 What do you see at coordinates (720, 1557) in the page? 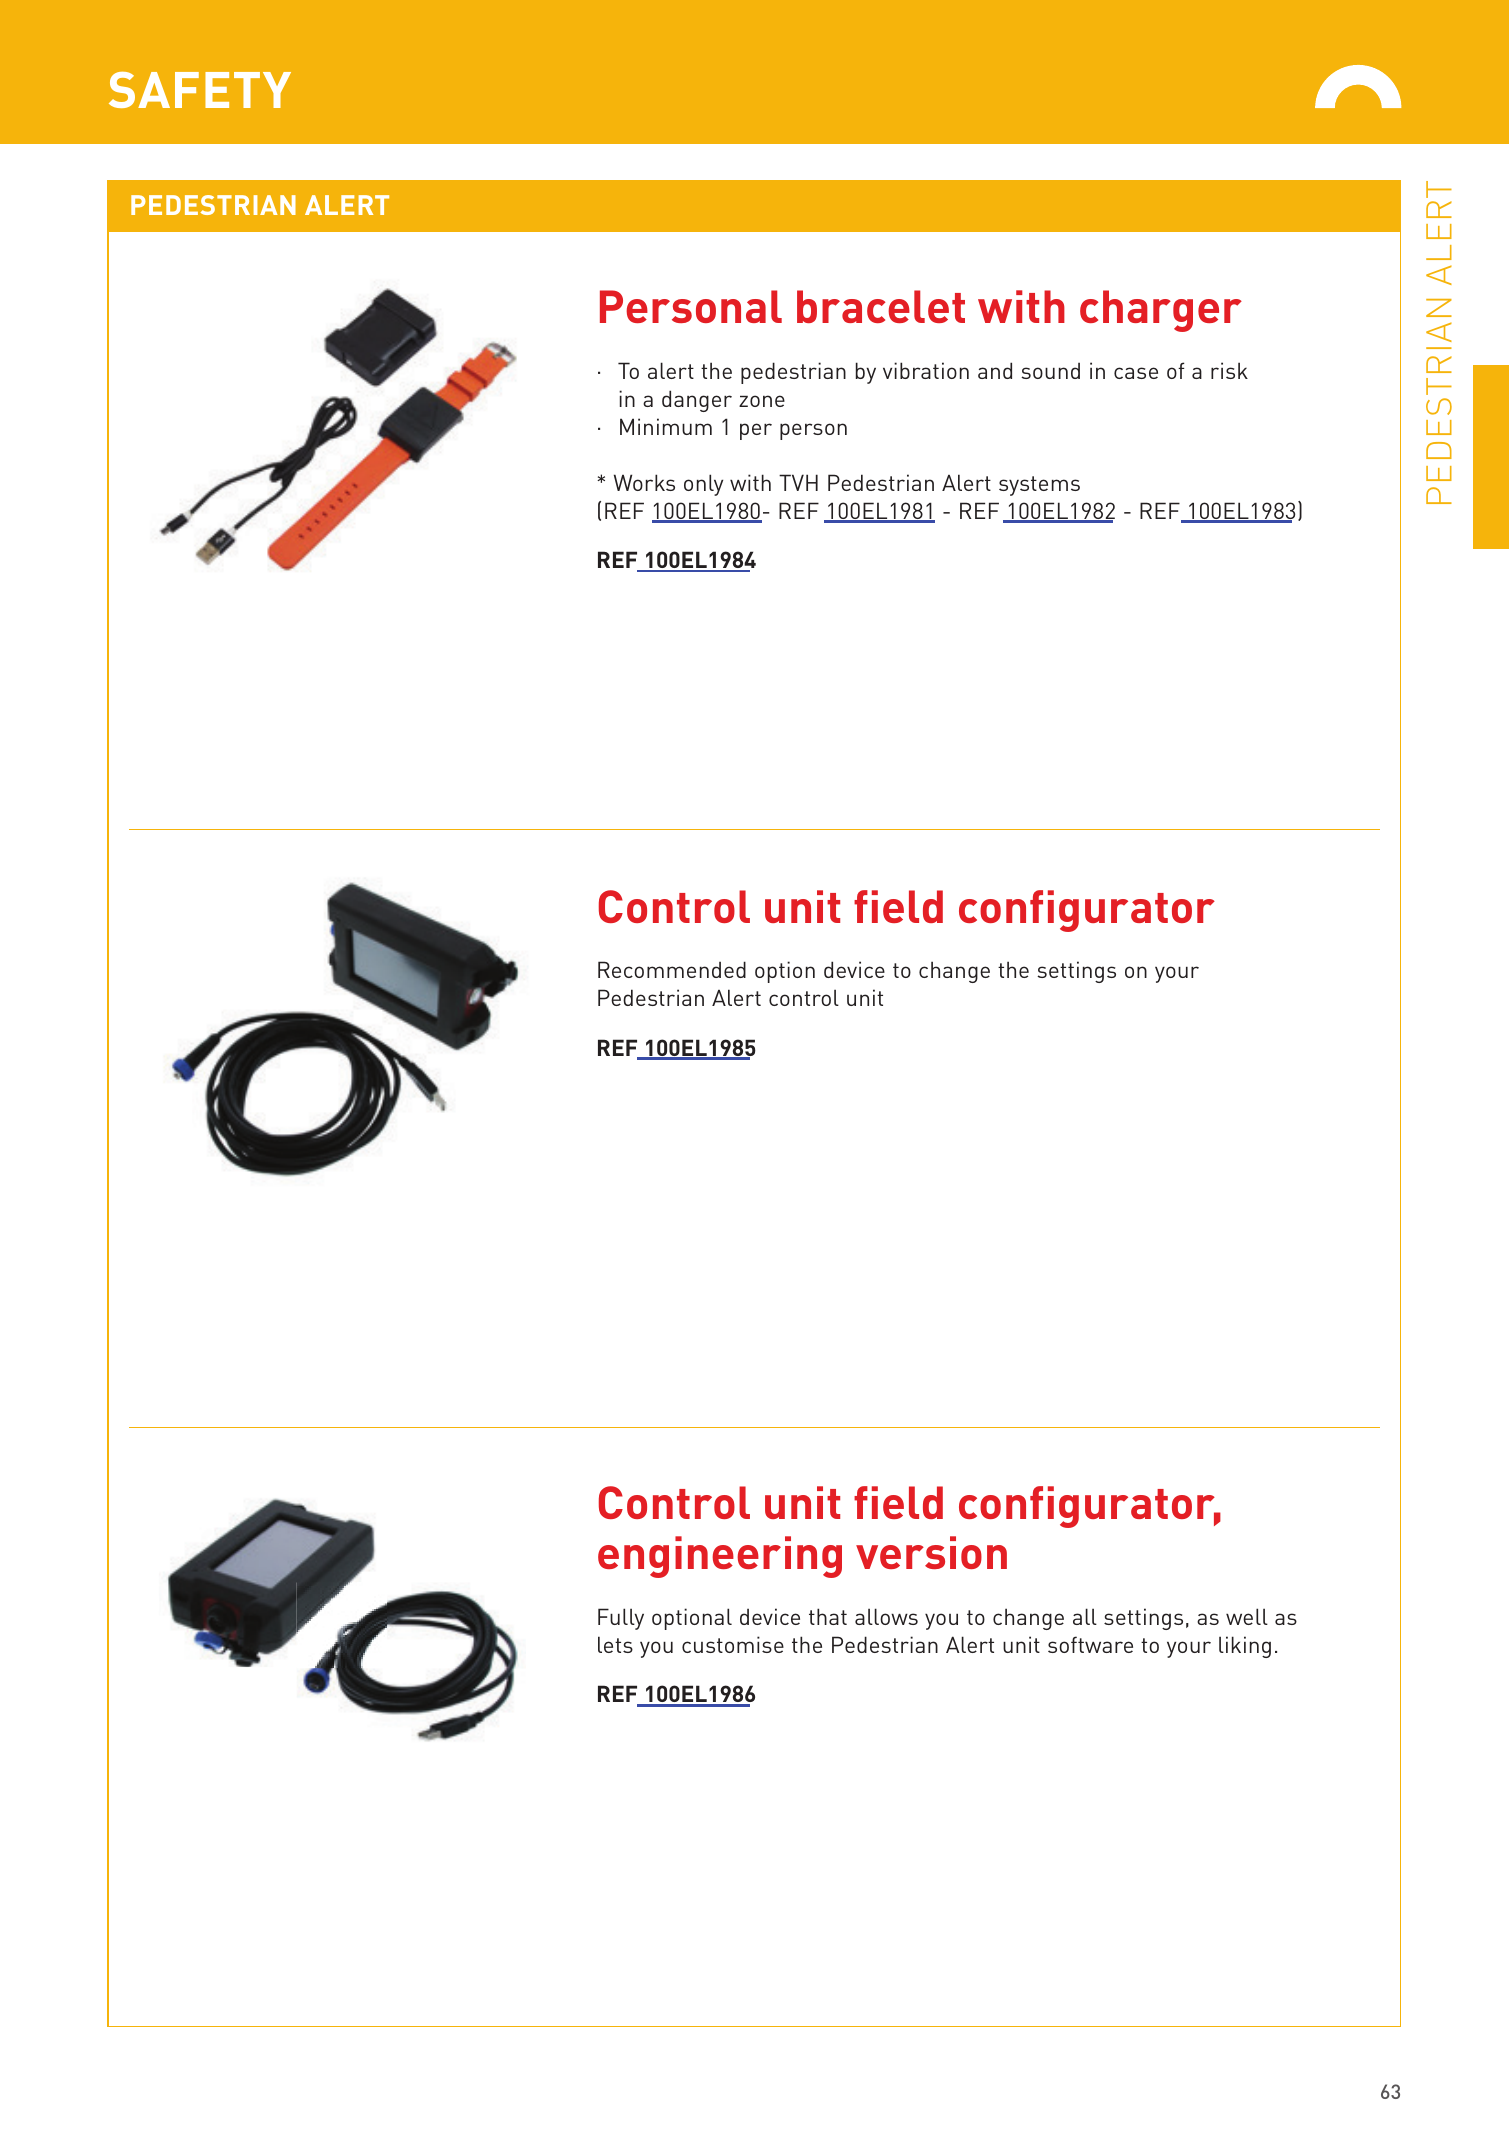
I see `engineering` at bounding box center [720, 1557].
